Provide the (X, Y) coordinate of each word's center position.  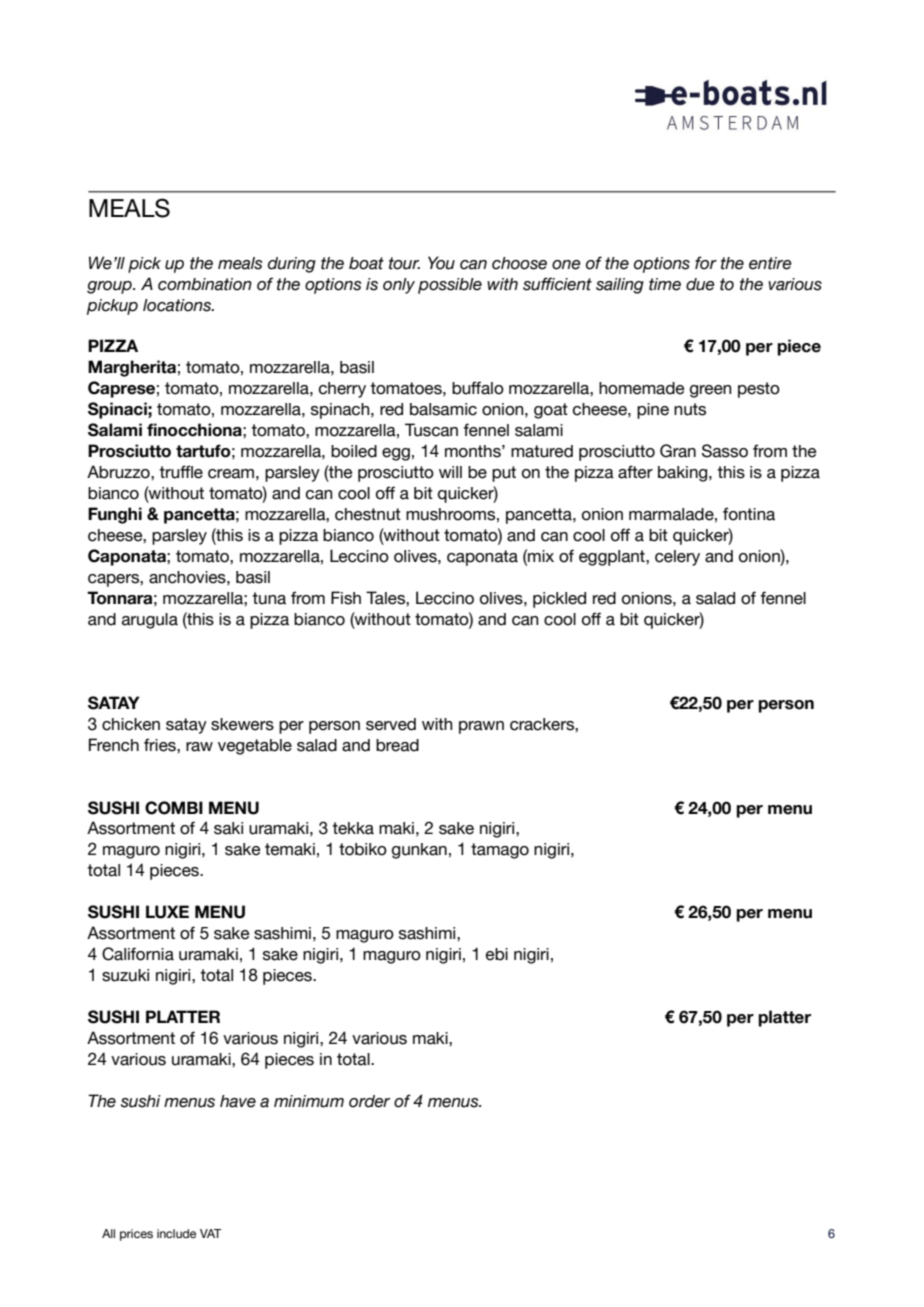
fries (161, 745)
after (635, 472)
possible (450, 286)
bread (397, 745)
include (176, 1233)
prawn (481, 727)
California (138, 954)
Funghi (115, 515)
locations (178, 305)
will (450, 472)
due (700, 284)
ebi (497, 954)
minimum (309, 1101)
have (238, 1101)
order (369, 1101)
